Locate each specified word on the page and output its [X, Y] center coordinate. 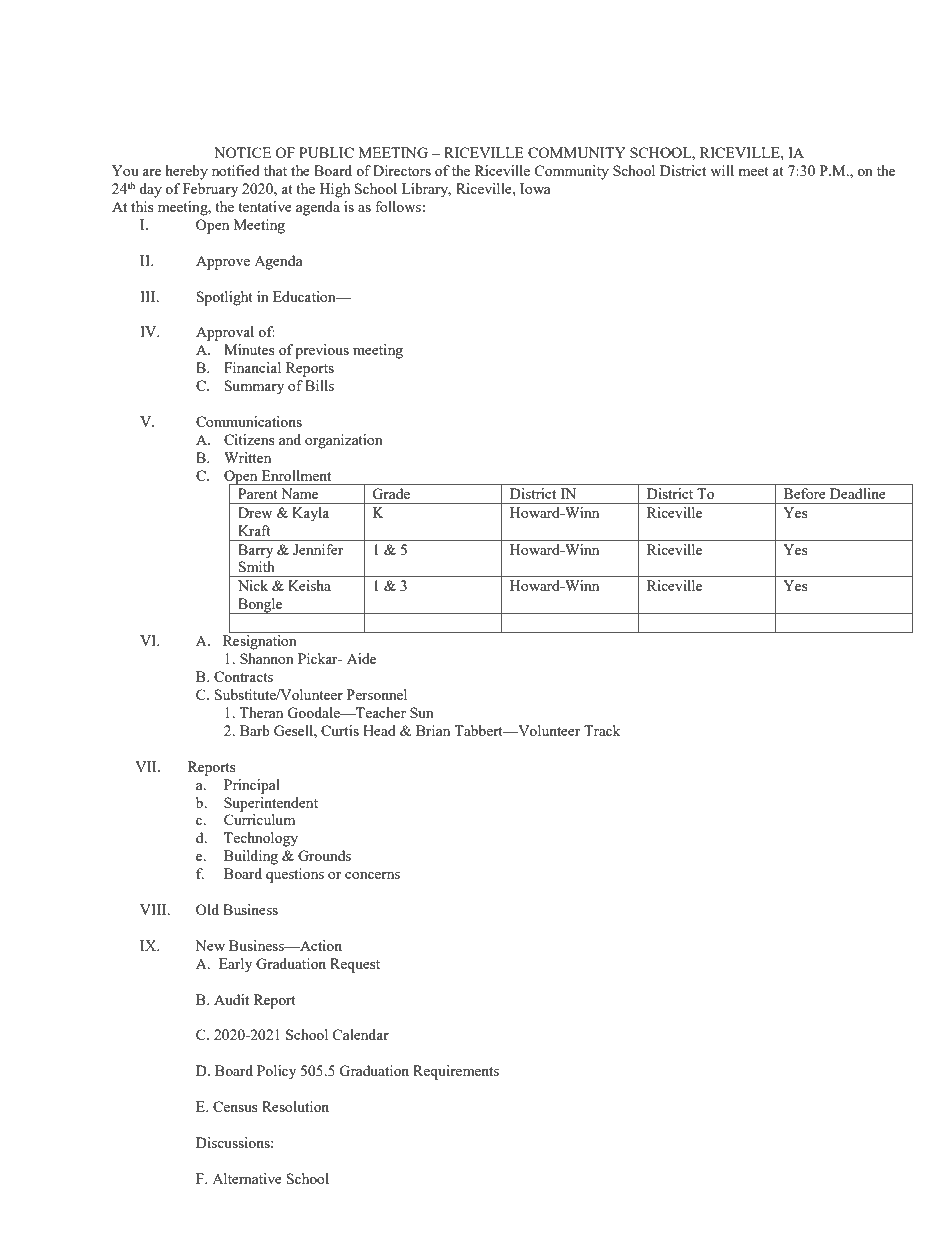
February [210, 190]
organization [344, 441]
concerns [372, 875]
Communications [249, 421]
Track [602, 730]
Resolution [295, 1106]
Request [355, 965]
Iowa [535, 188]
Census [235, 1106]
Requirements [456, 1072]
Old [207, 909]
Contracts [243, 676]
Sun [422, 712]
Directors [402, 170]
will [722, 170]
